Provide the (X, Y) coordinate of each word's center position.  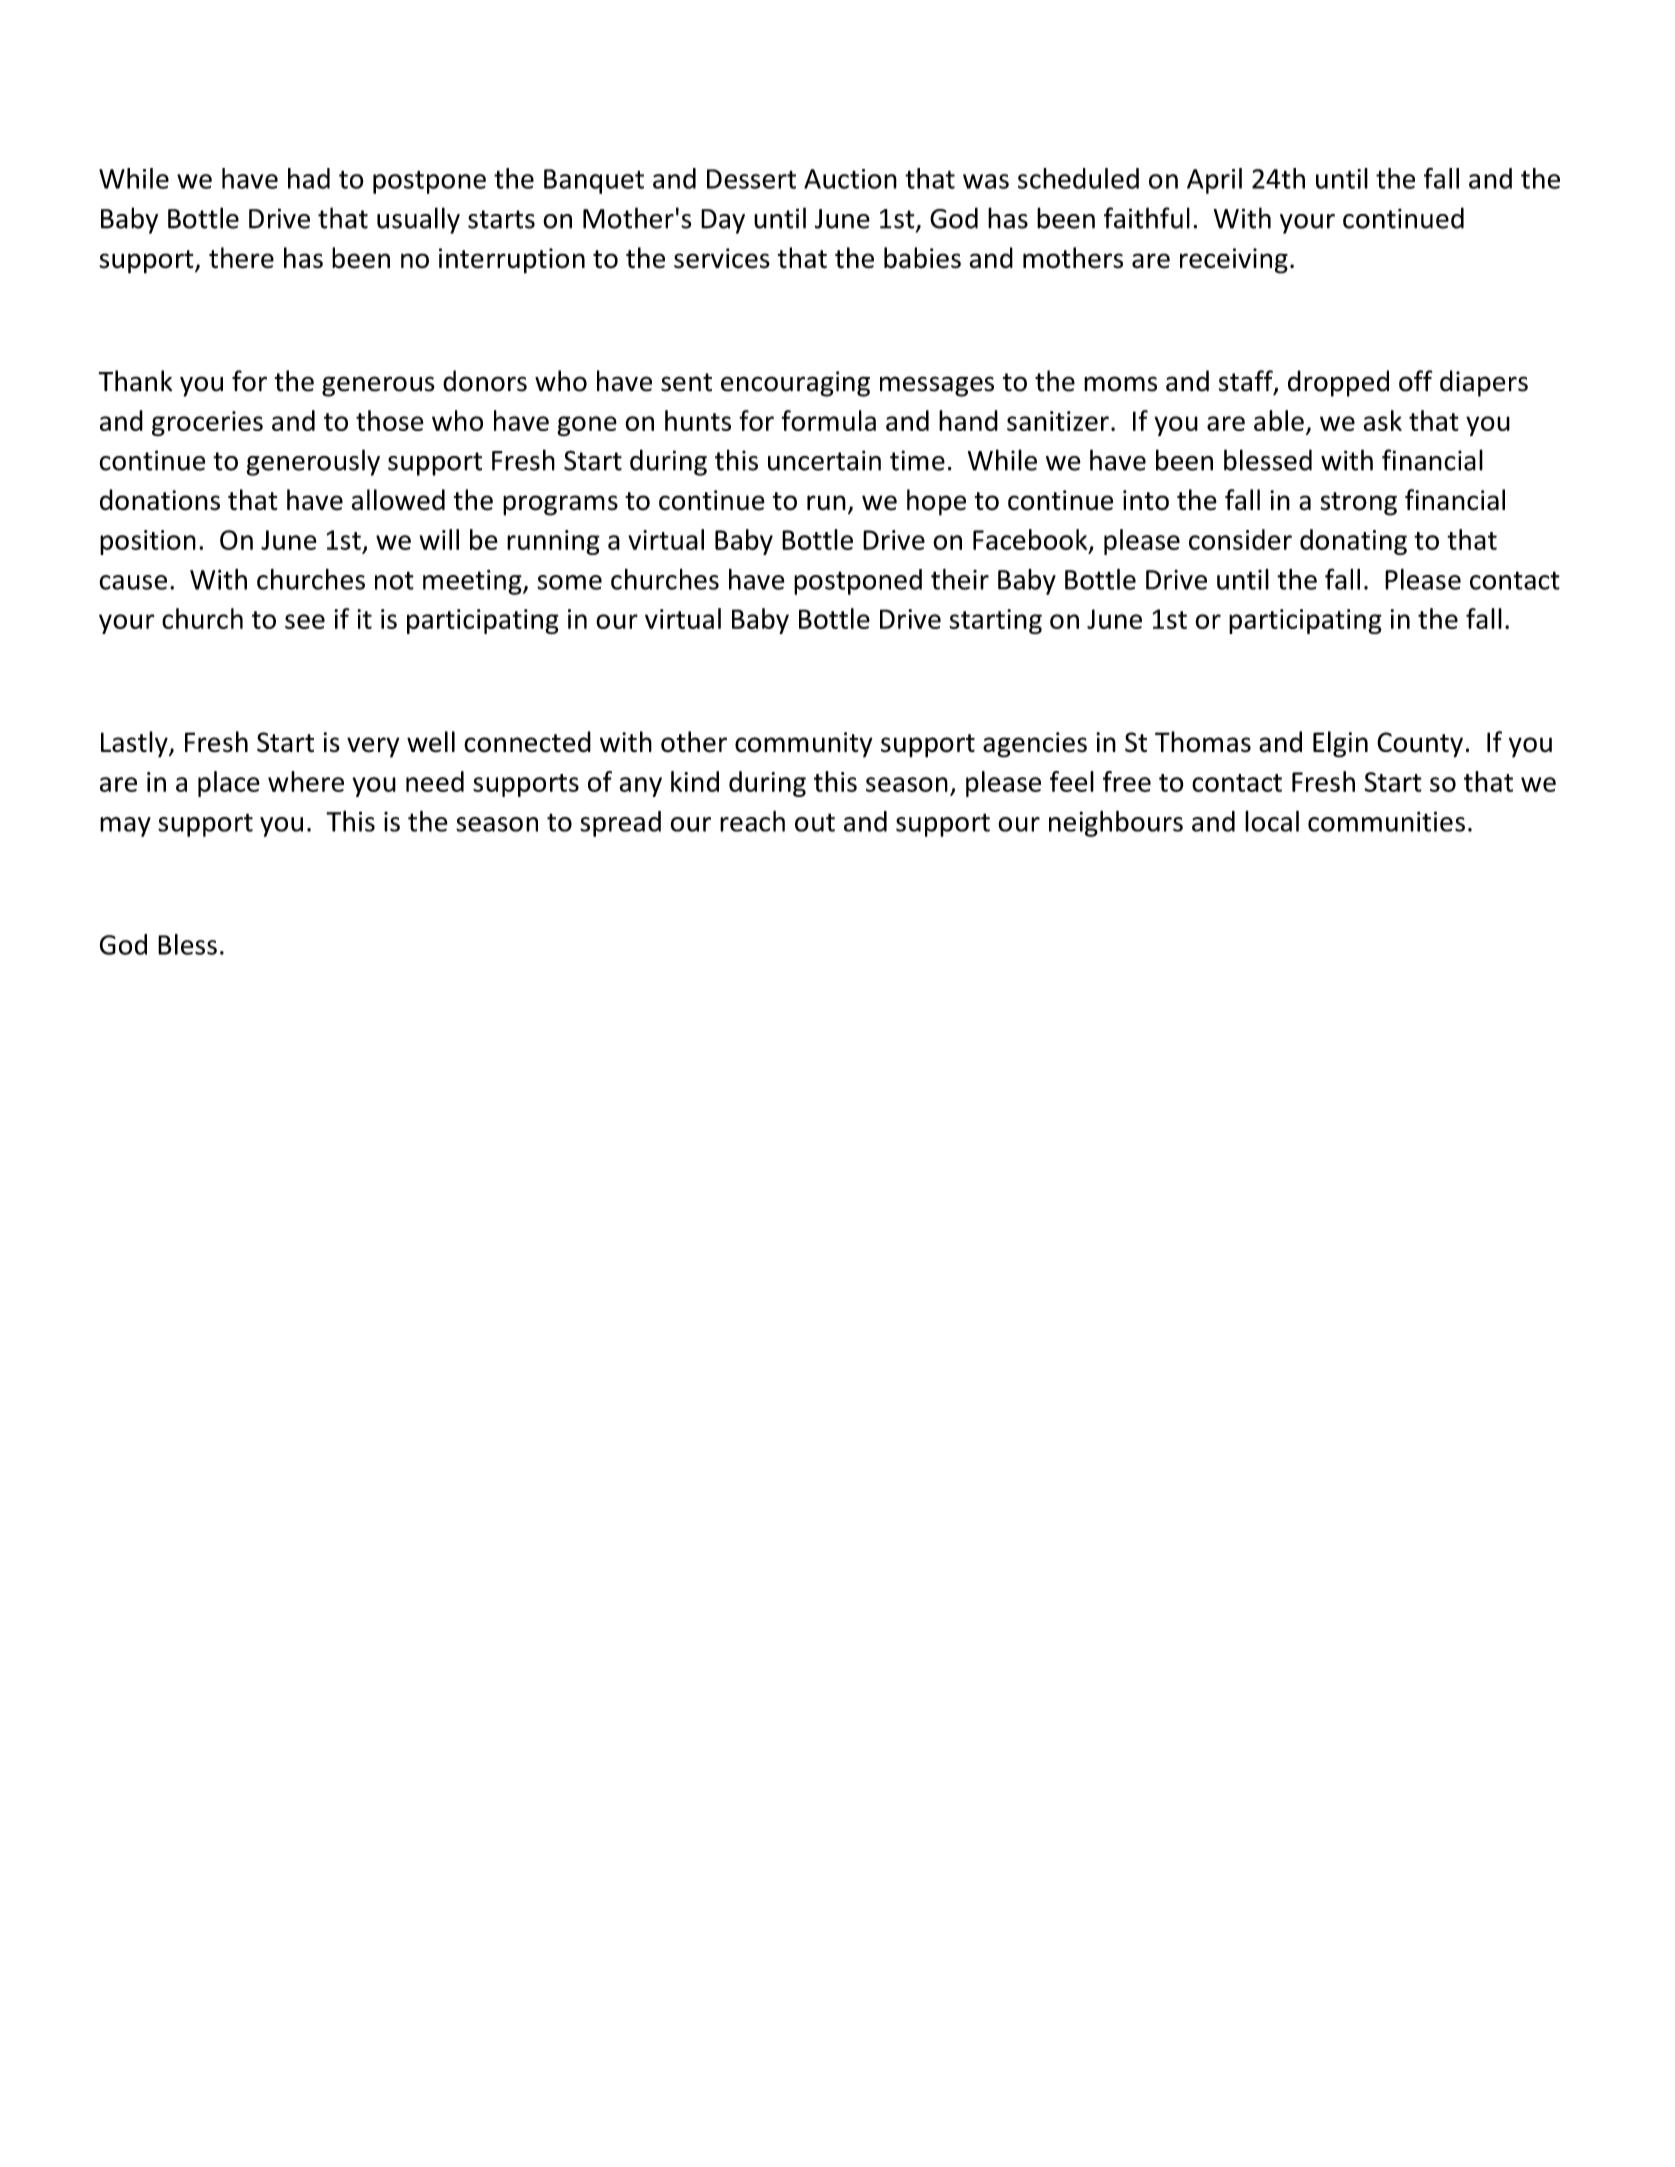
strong (1359, 504)
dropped (1338, 383)
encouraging (795, 384)
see (305, 621)
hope (936, 502)
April (1214, 181)
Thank (135, 381)
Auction (850, 179)
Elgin (1340, 744)
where (306, 781)
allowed (398, 500)
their (960, 579)
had (309, 178)
